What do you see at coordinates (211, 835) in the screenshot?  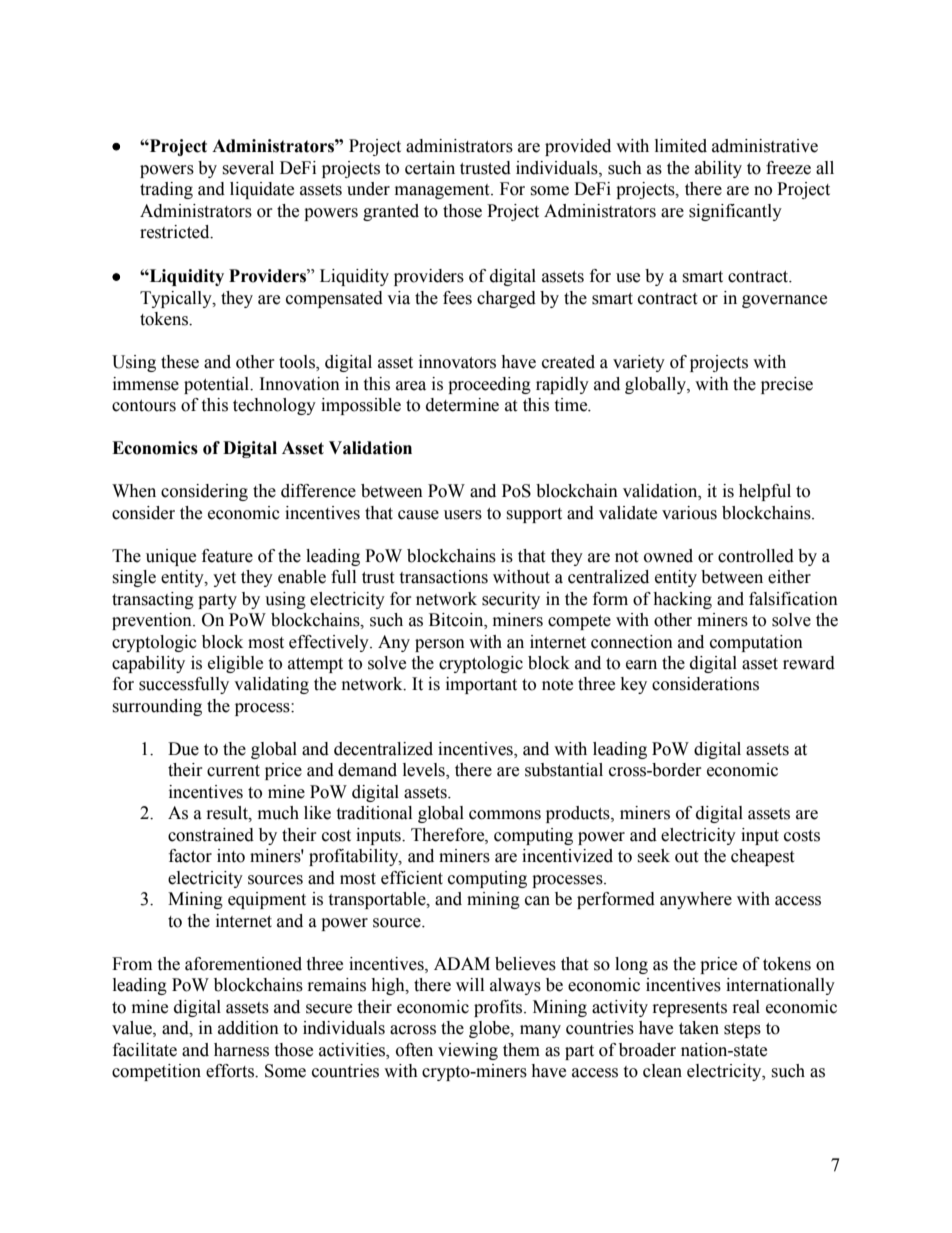 I see `constrained` at bounding box center [211, 835].
